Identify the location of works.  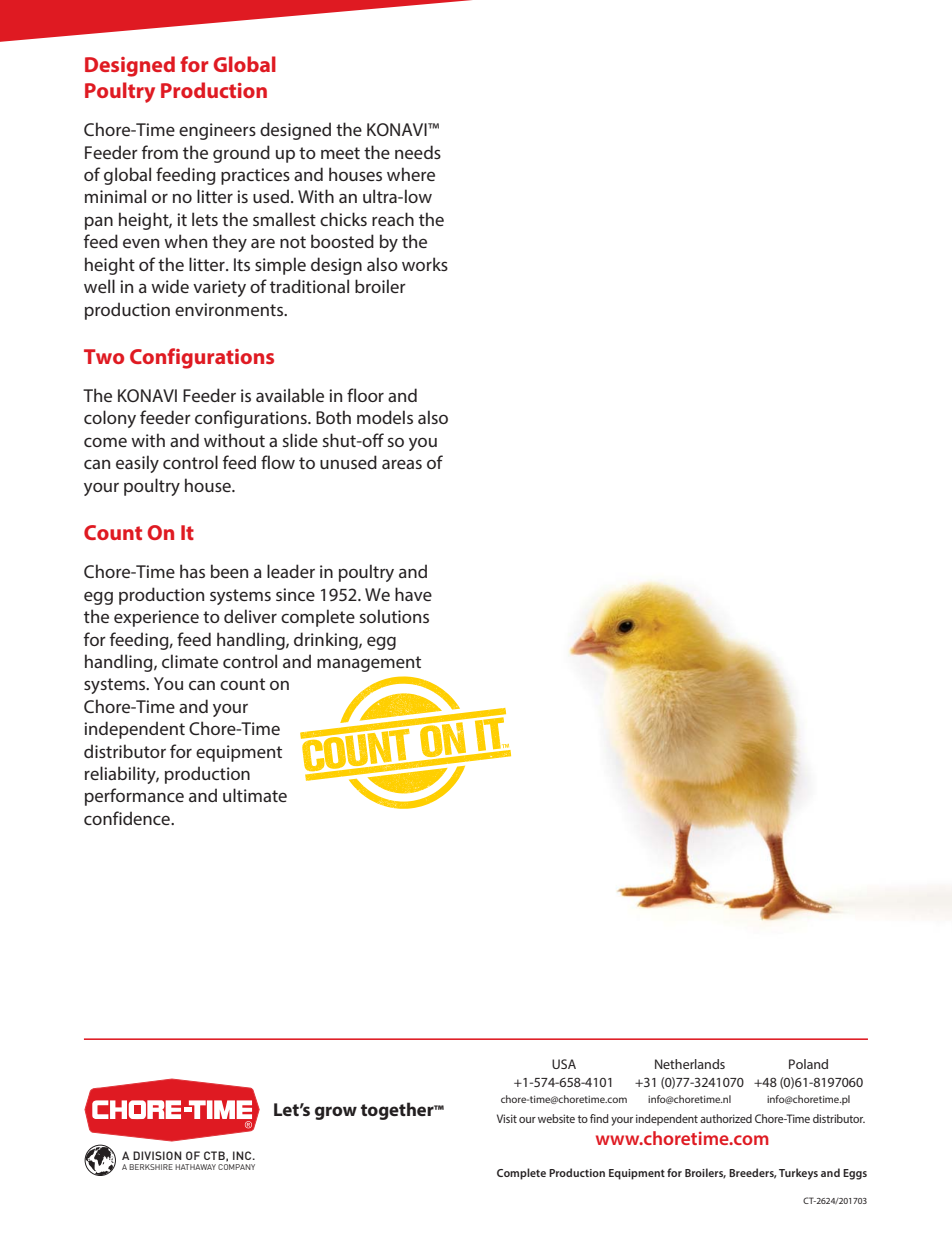
(425, 264).
